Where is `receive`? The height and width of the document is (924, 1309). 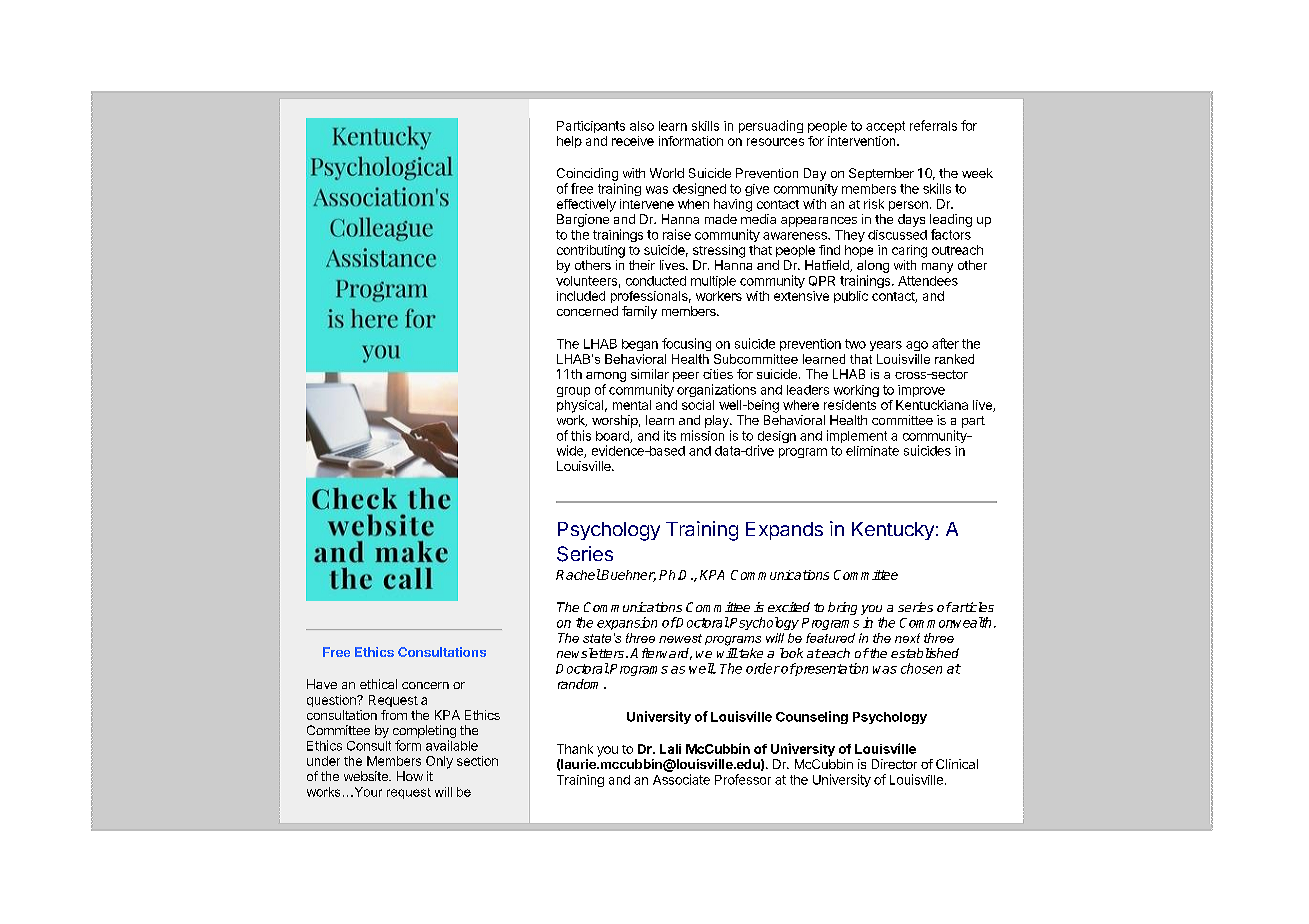 receive is located at coordinates (633, 141).
